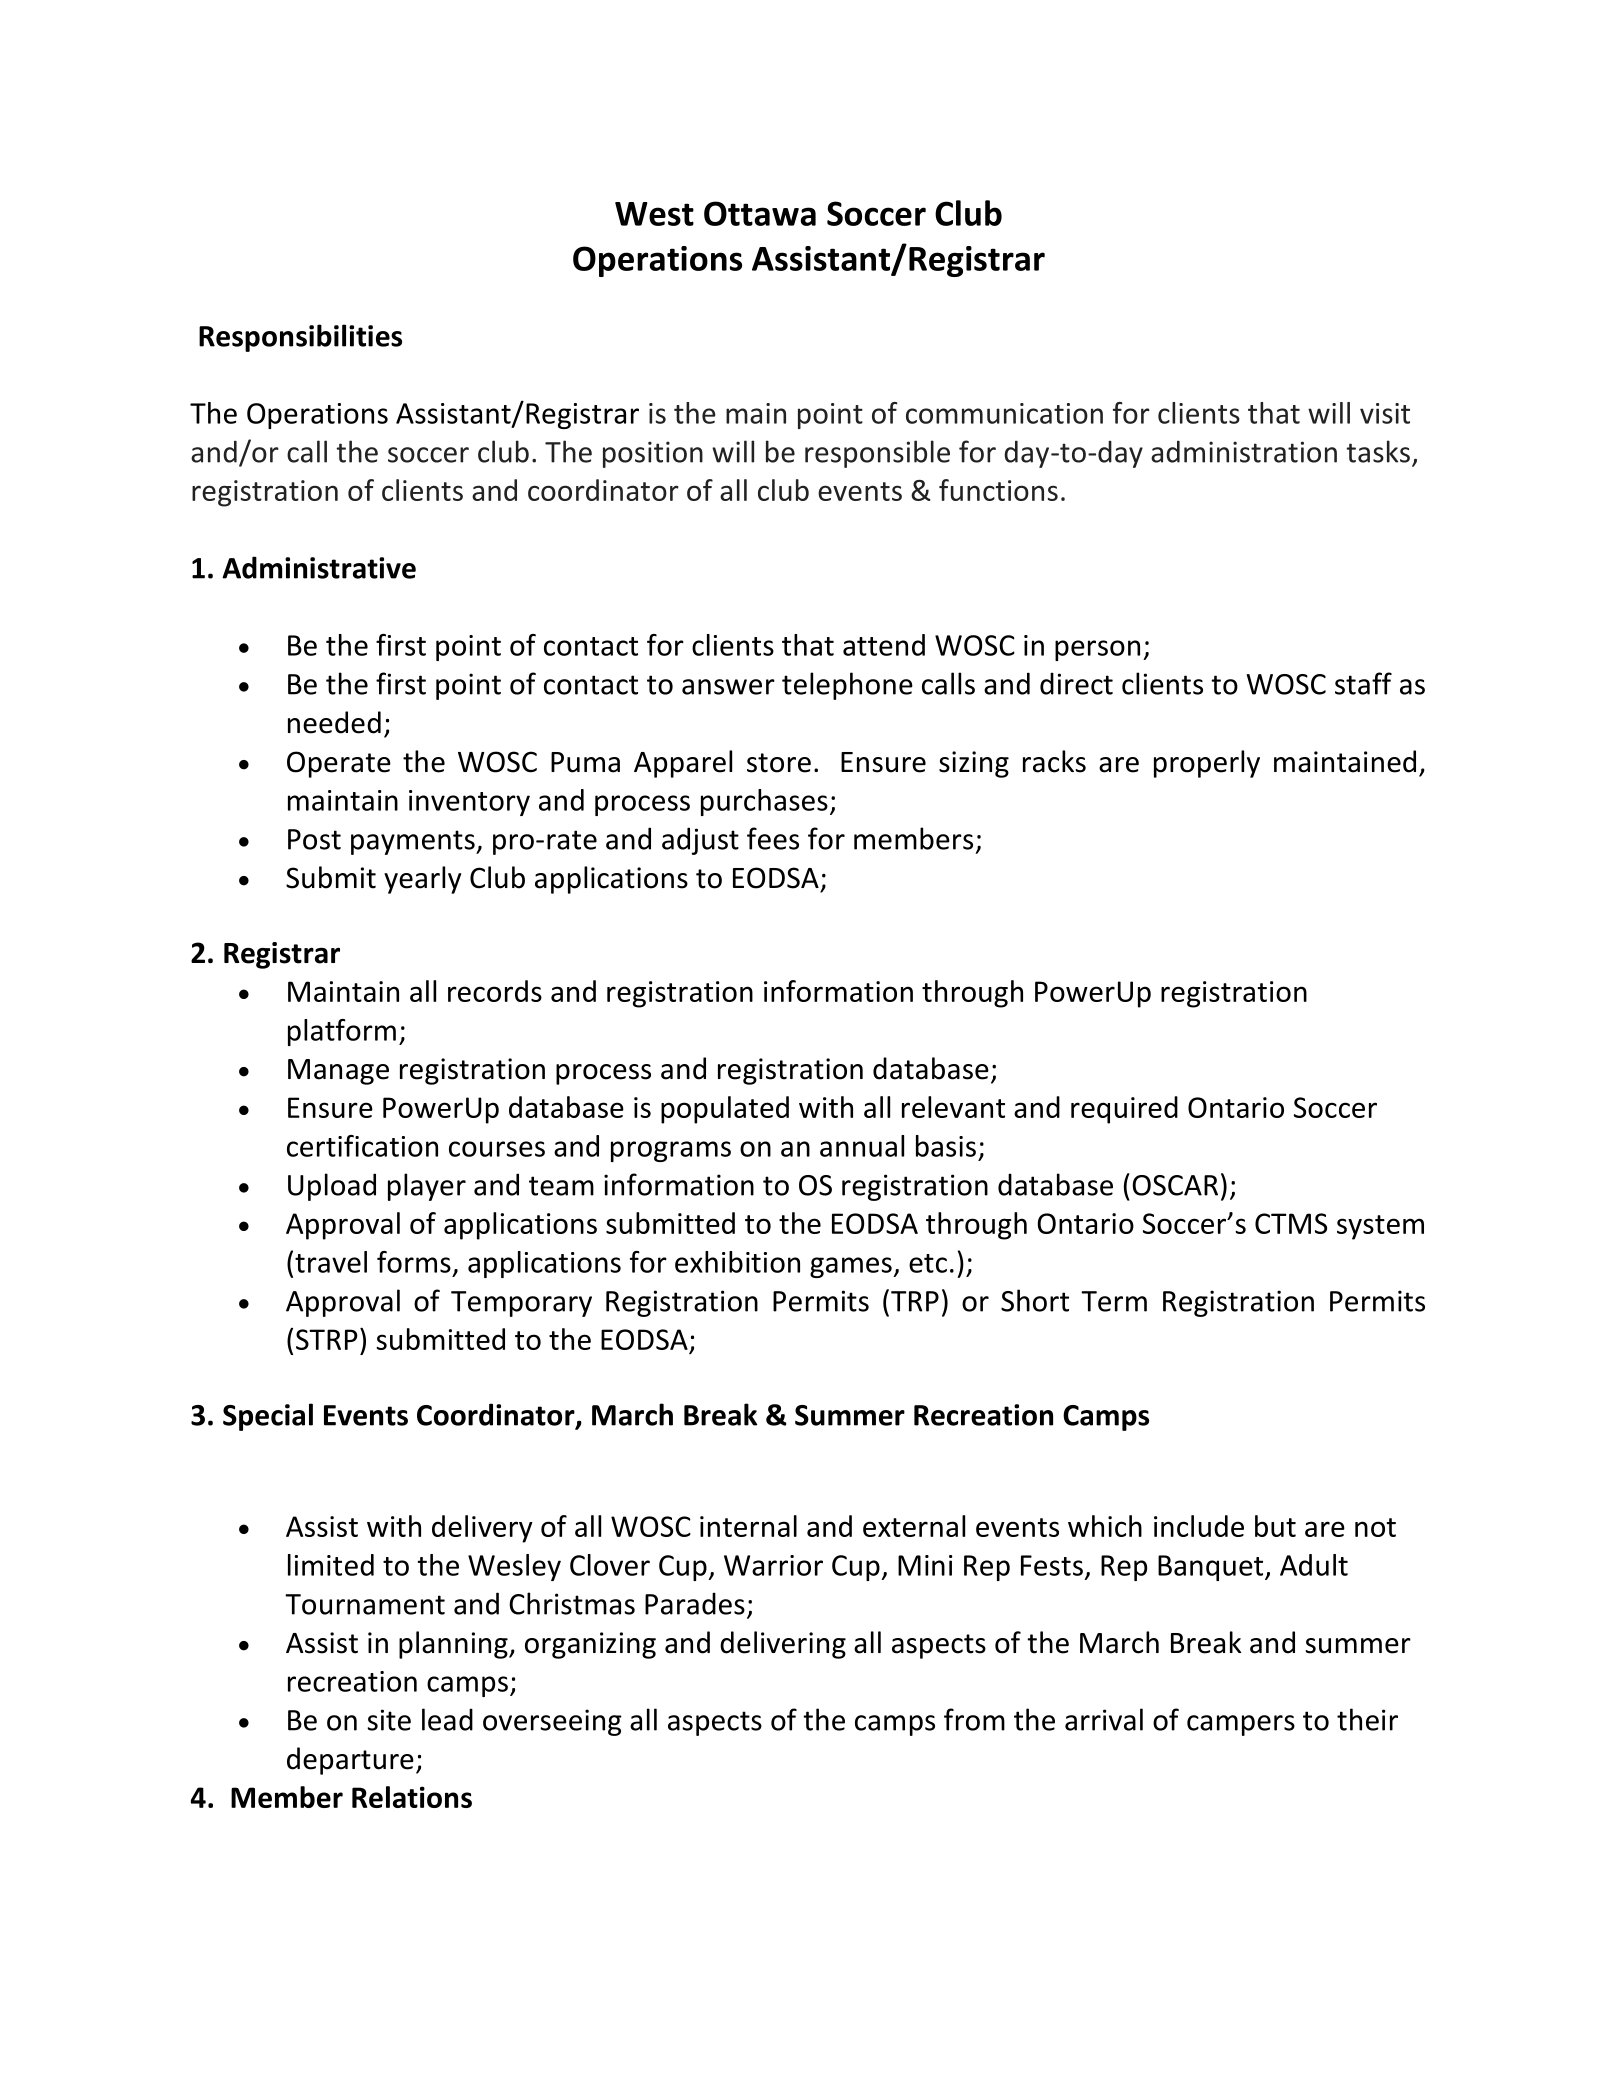  Describe the element at coordinates (414, 1262) in the page. I see `forms` at that location.
